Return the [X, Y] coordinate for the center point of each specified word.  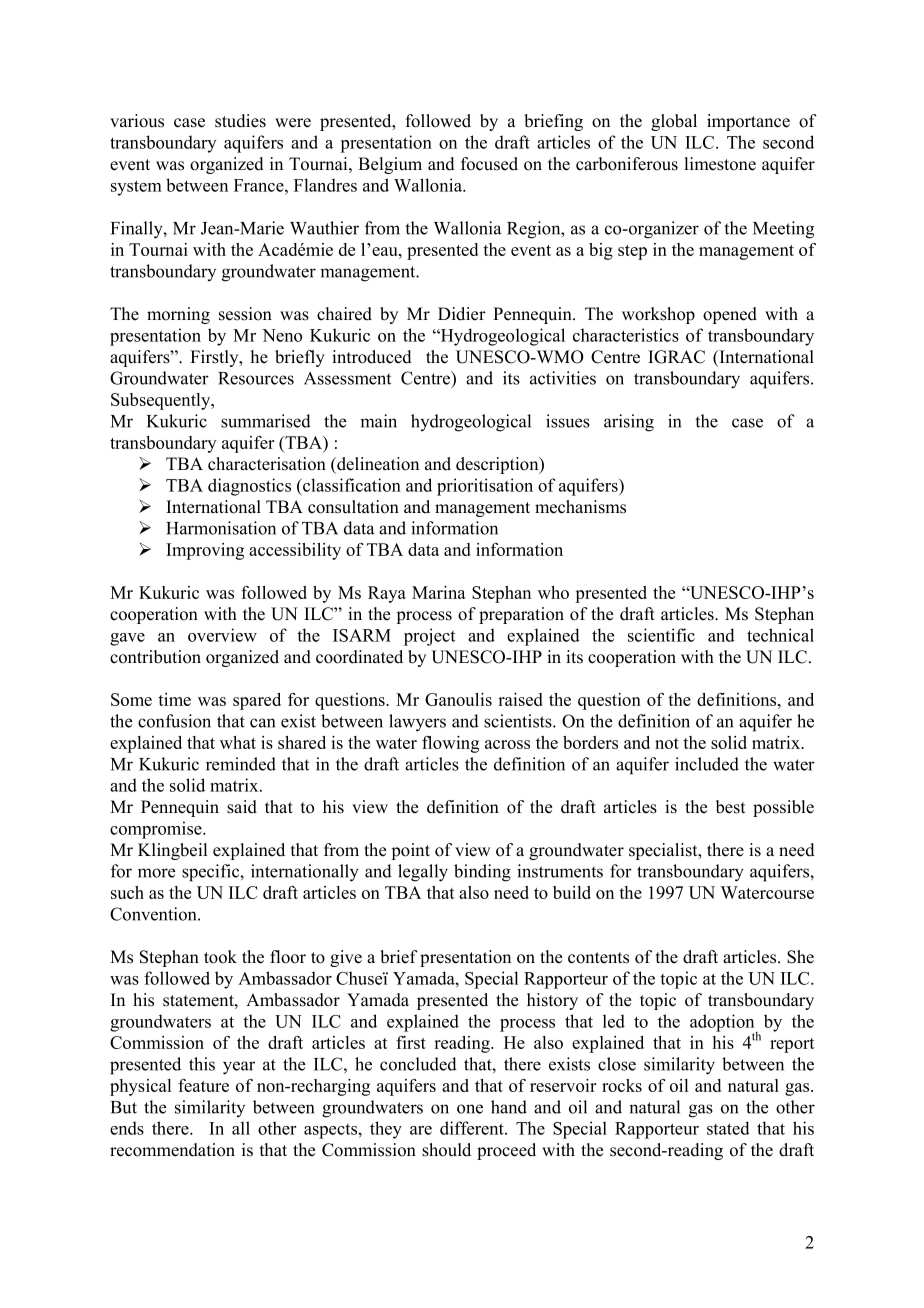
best [731, 807]
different [473, 1128]
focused [489, 164]
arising [629, 423]
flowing [450, 744]
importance [748, 122]
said [242, 807]
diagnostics [249, 487]
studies [240, 121]
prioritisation [485, 487]
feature [203, 1085]
